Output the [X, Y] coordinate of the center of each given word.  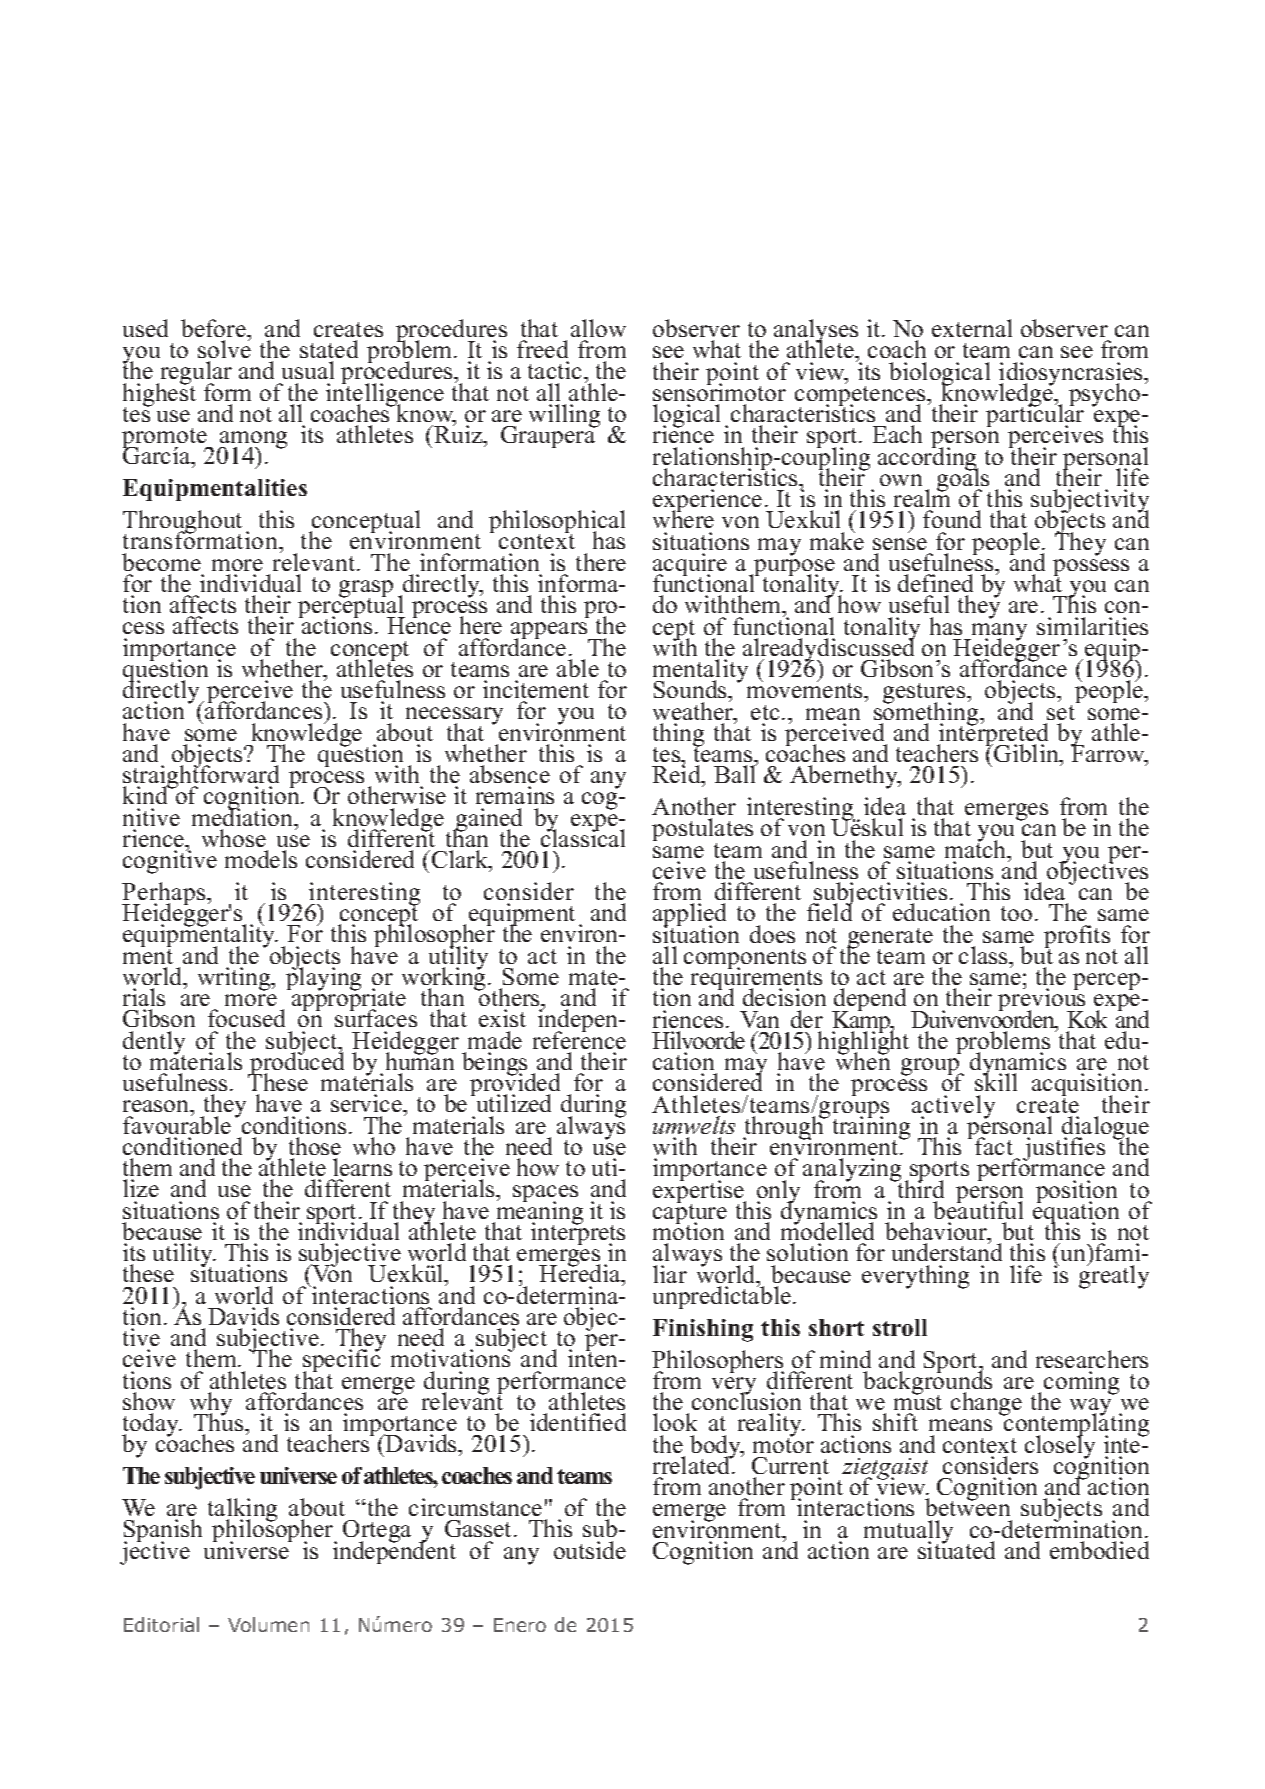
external [972, 328]
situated [956, 1549]
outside [590, 1550]
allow [598, 328]
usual [308, 370]
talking [242, 1511]
